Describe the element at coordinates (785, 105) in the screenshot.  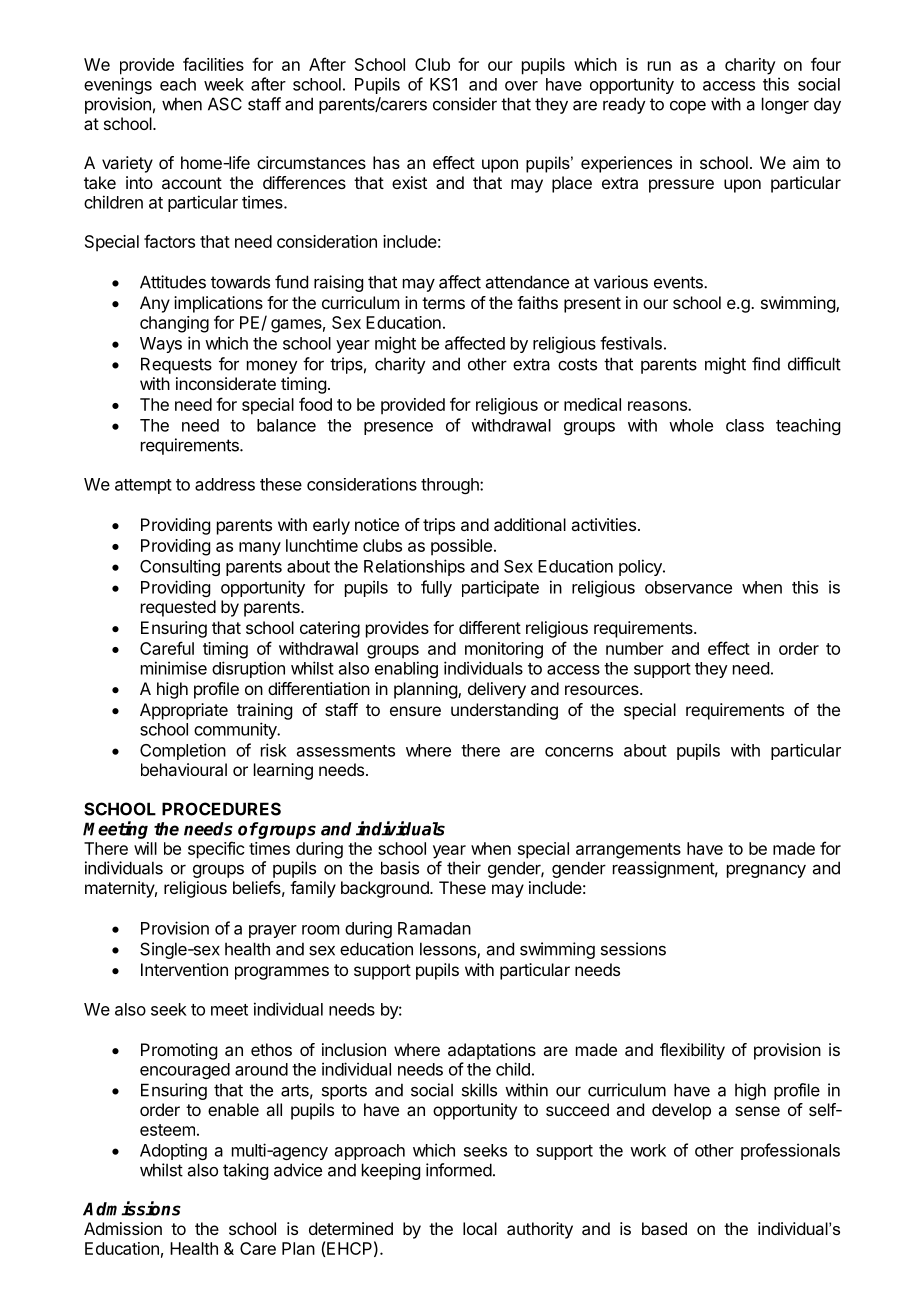
I see `longer` at that location.
